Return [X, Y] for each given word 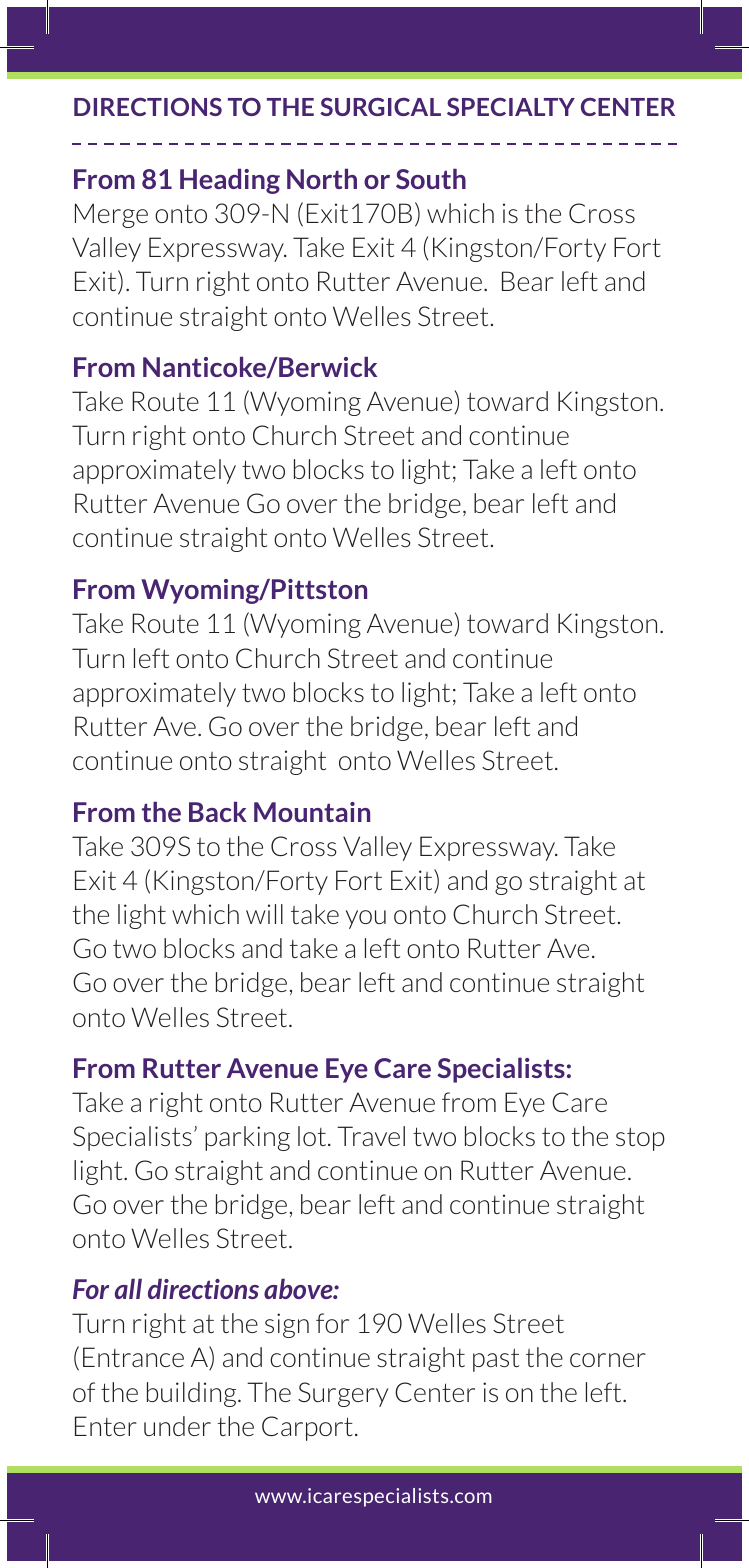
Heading [230, 181]
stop [640, 1139]
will [264, 914]
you [366, 919]
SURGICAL [380, 107]
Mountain [312, 812]
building [193, 1394]
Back [218, 811]
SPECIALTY [511, 107]
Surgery [343, 1394]
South [431, 178]
